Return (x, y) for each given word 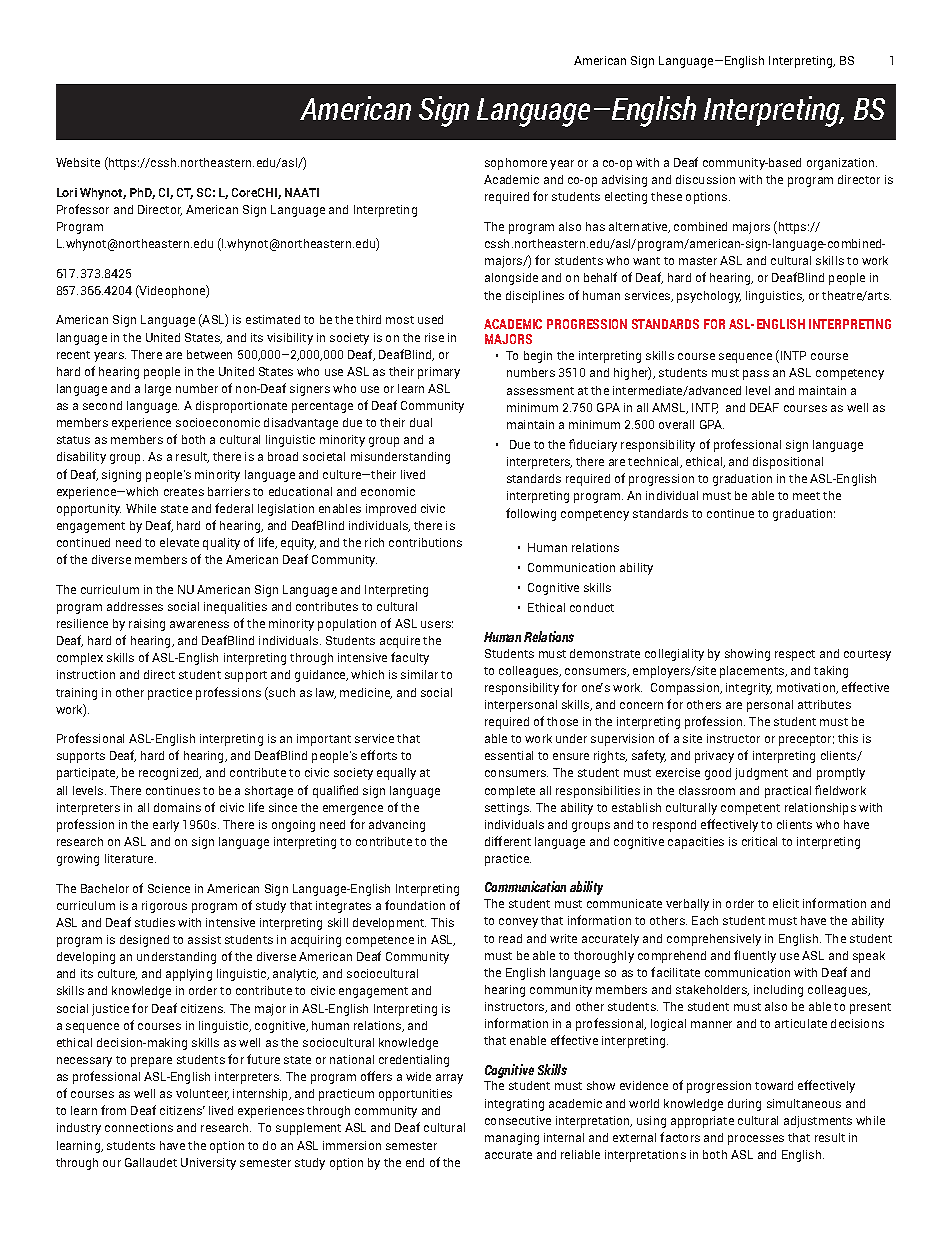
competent (750, 809)
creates (184, 492)
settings (508, 809)
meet (806, 496)
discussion (705, 179)
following (531, 514)
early (166, 826)
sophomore (516, 164)
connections (139, 1127)
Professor (83, 209)
